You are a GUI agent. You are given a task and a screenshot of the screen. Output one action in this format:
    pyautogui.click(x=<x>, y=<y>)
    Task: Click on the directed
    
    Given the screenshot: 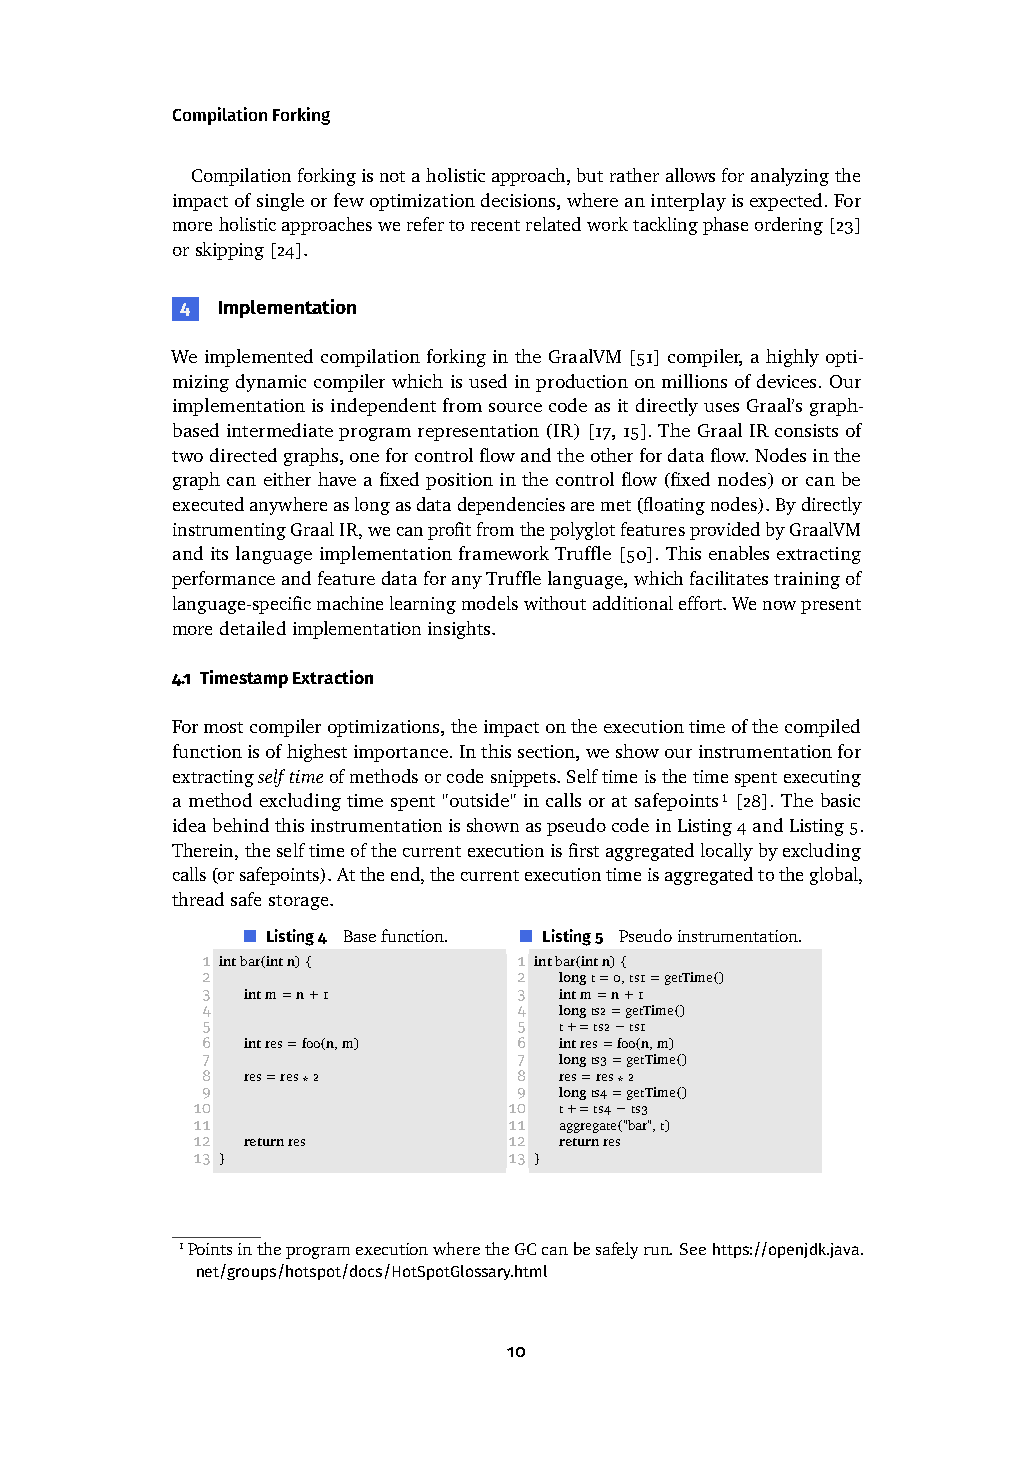 What is the action you would take?
    pyautogui.click(x=243, y=455)
